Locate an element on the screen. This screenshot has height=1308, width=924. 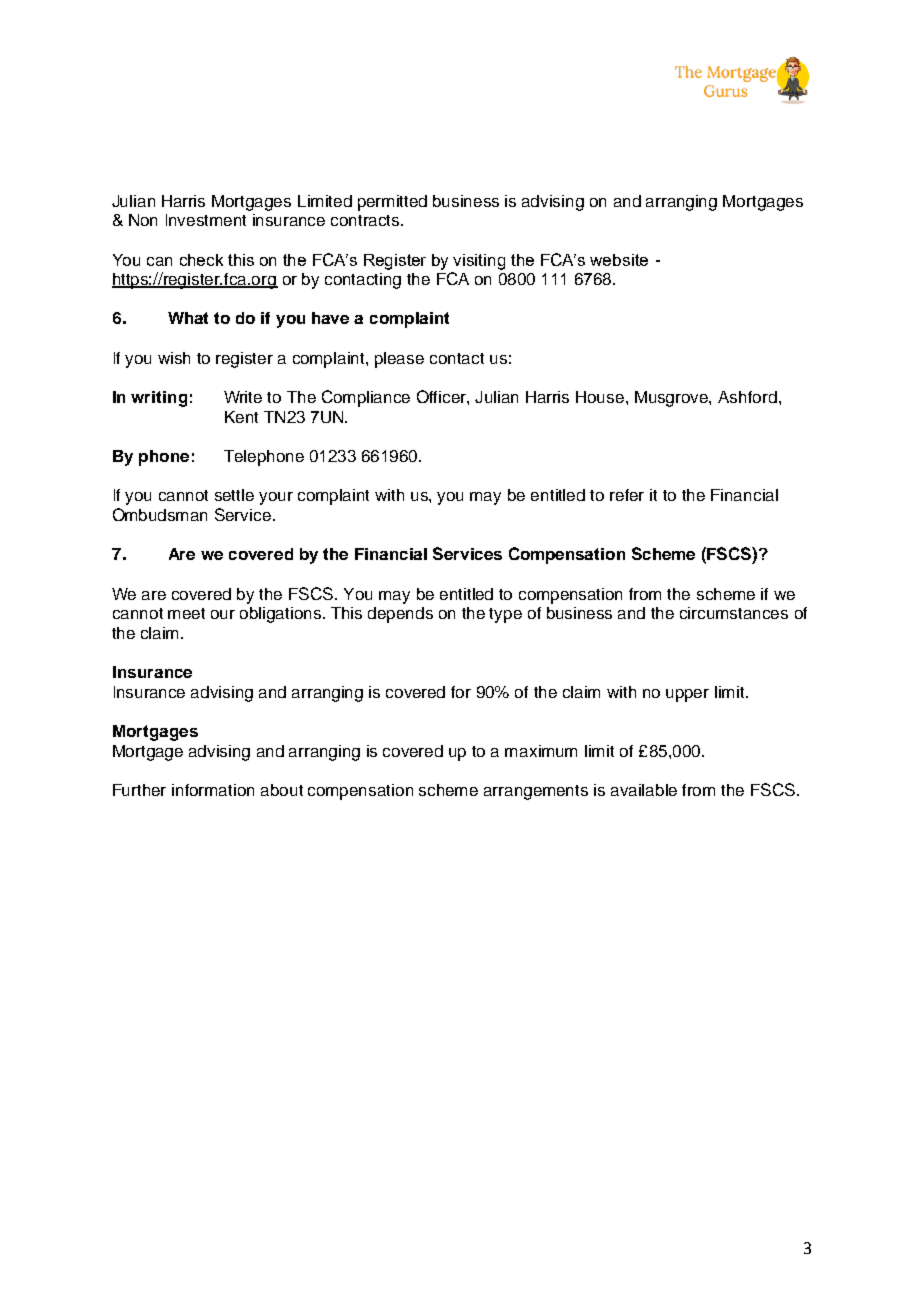
circumstances is located at coordinates (734, 613).
